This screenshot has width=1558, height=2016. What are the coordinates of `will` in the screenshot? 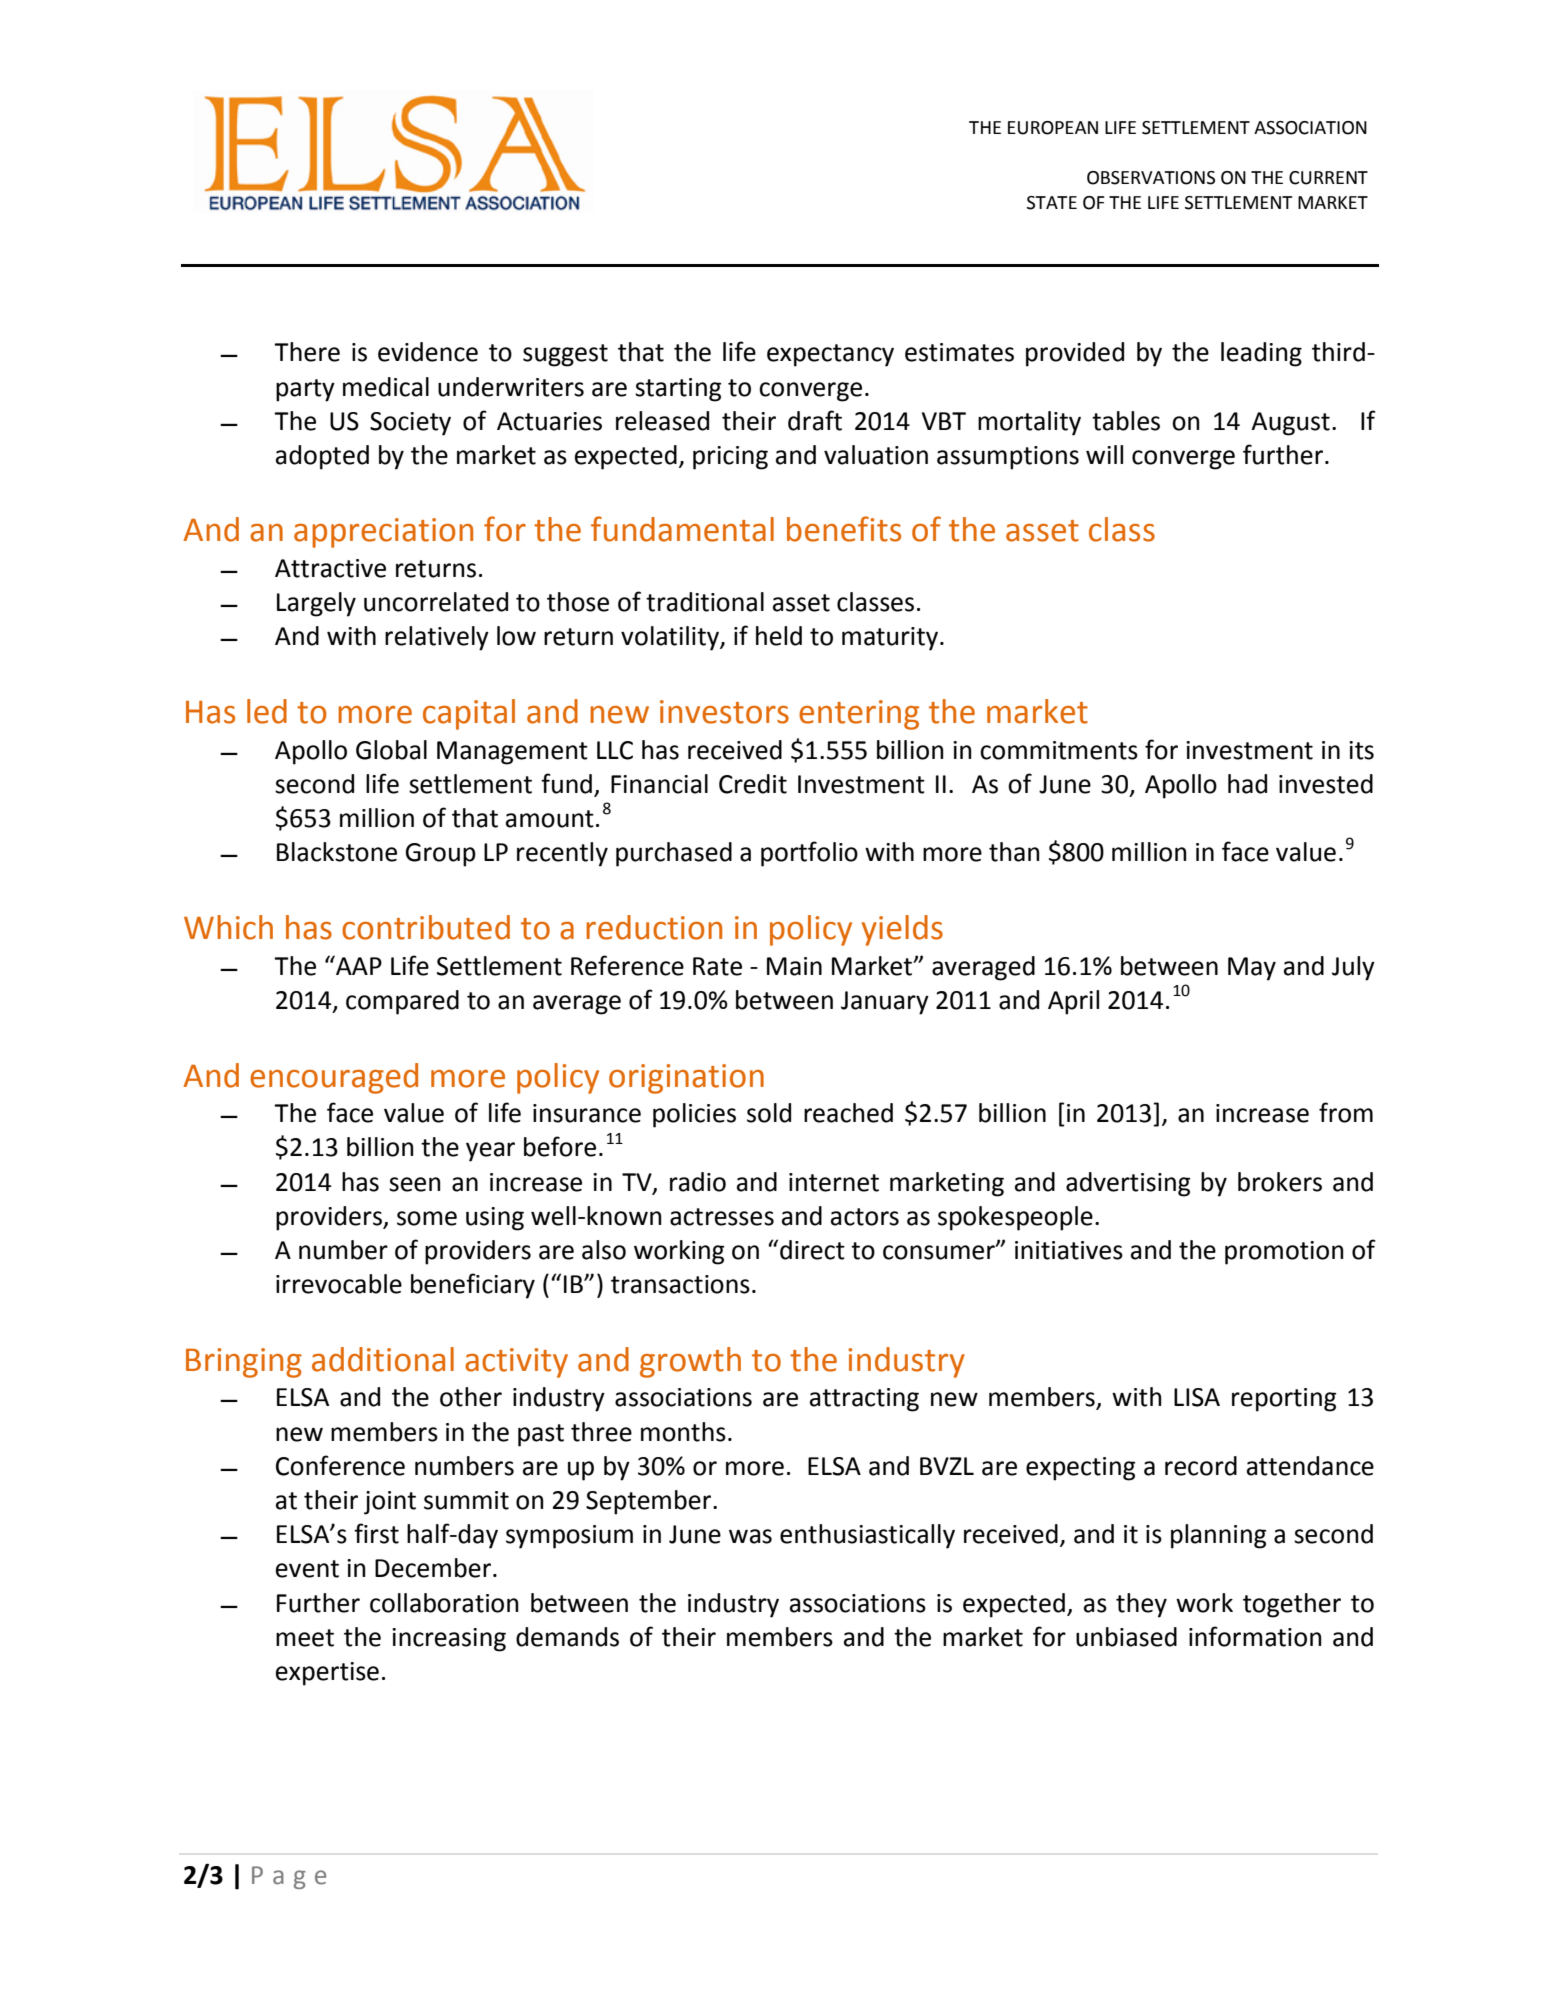 It's located at (1104, 454).
